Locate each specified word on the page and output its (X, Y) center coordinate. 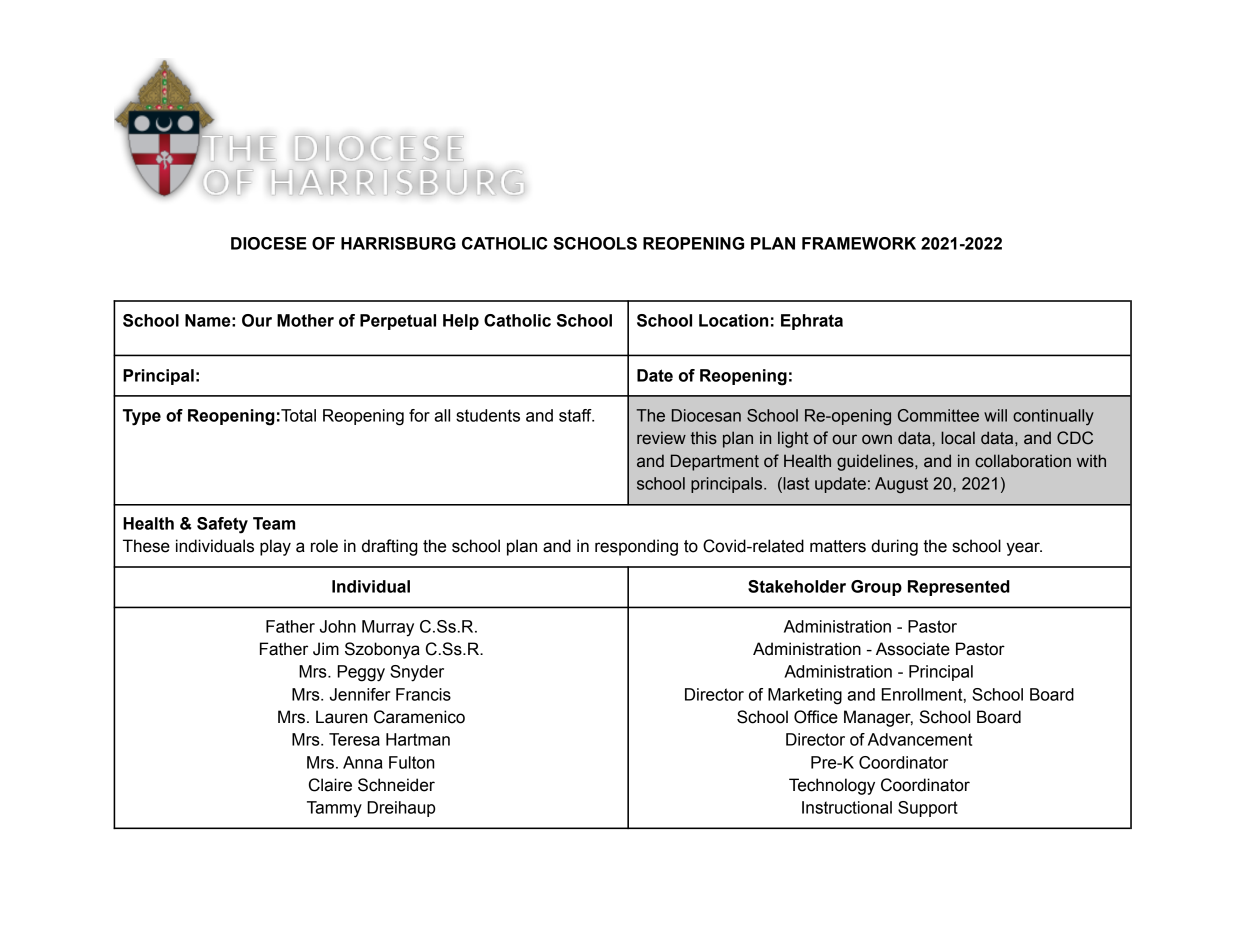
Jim (326, 649)
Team (274, 523)
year (1024, 549)
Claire (330, 785)
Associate (913, 649)
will (995, 415)
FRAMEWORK (859, 243)
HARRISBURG (398, 243)
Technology (832, 786)
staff (576, 415)
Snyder (417, 673)
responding (636, 547)
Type (142, 417)
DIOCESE (269, 243)
